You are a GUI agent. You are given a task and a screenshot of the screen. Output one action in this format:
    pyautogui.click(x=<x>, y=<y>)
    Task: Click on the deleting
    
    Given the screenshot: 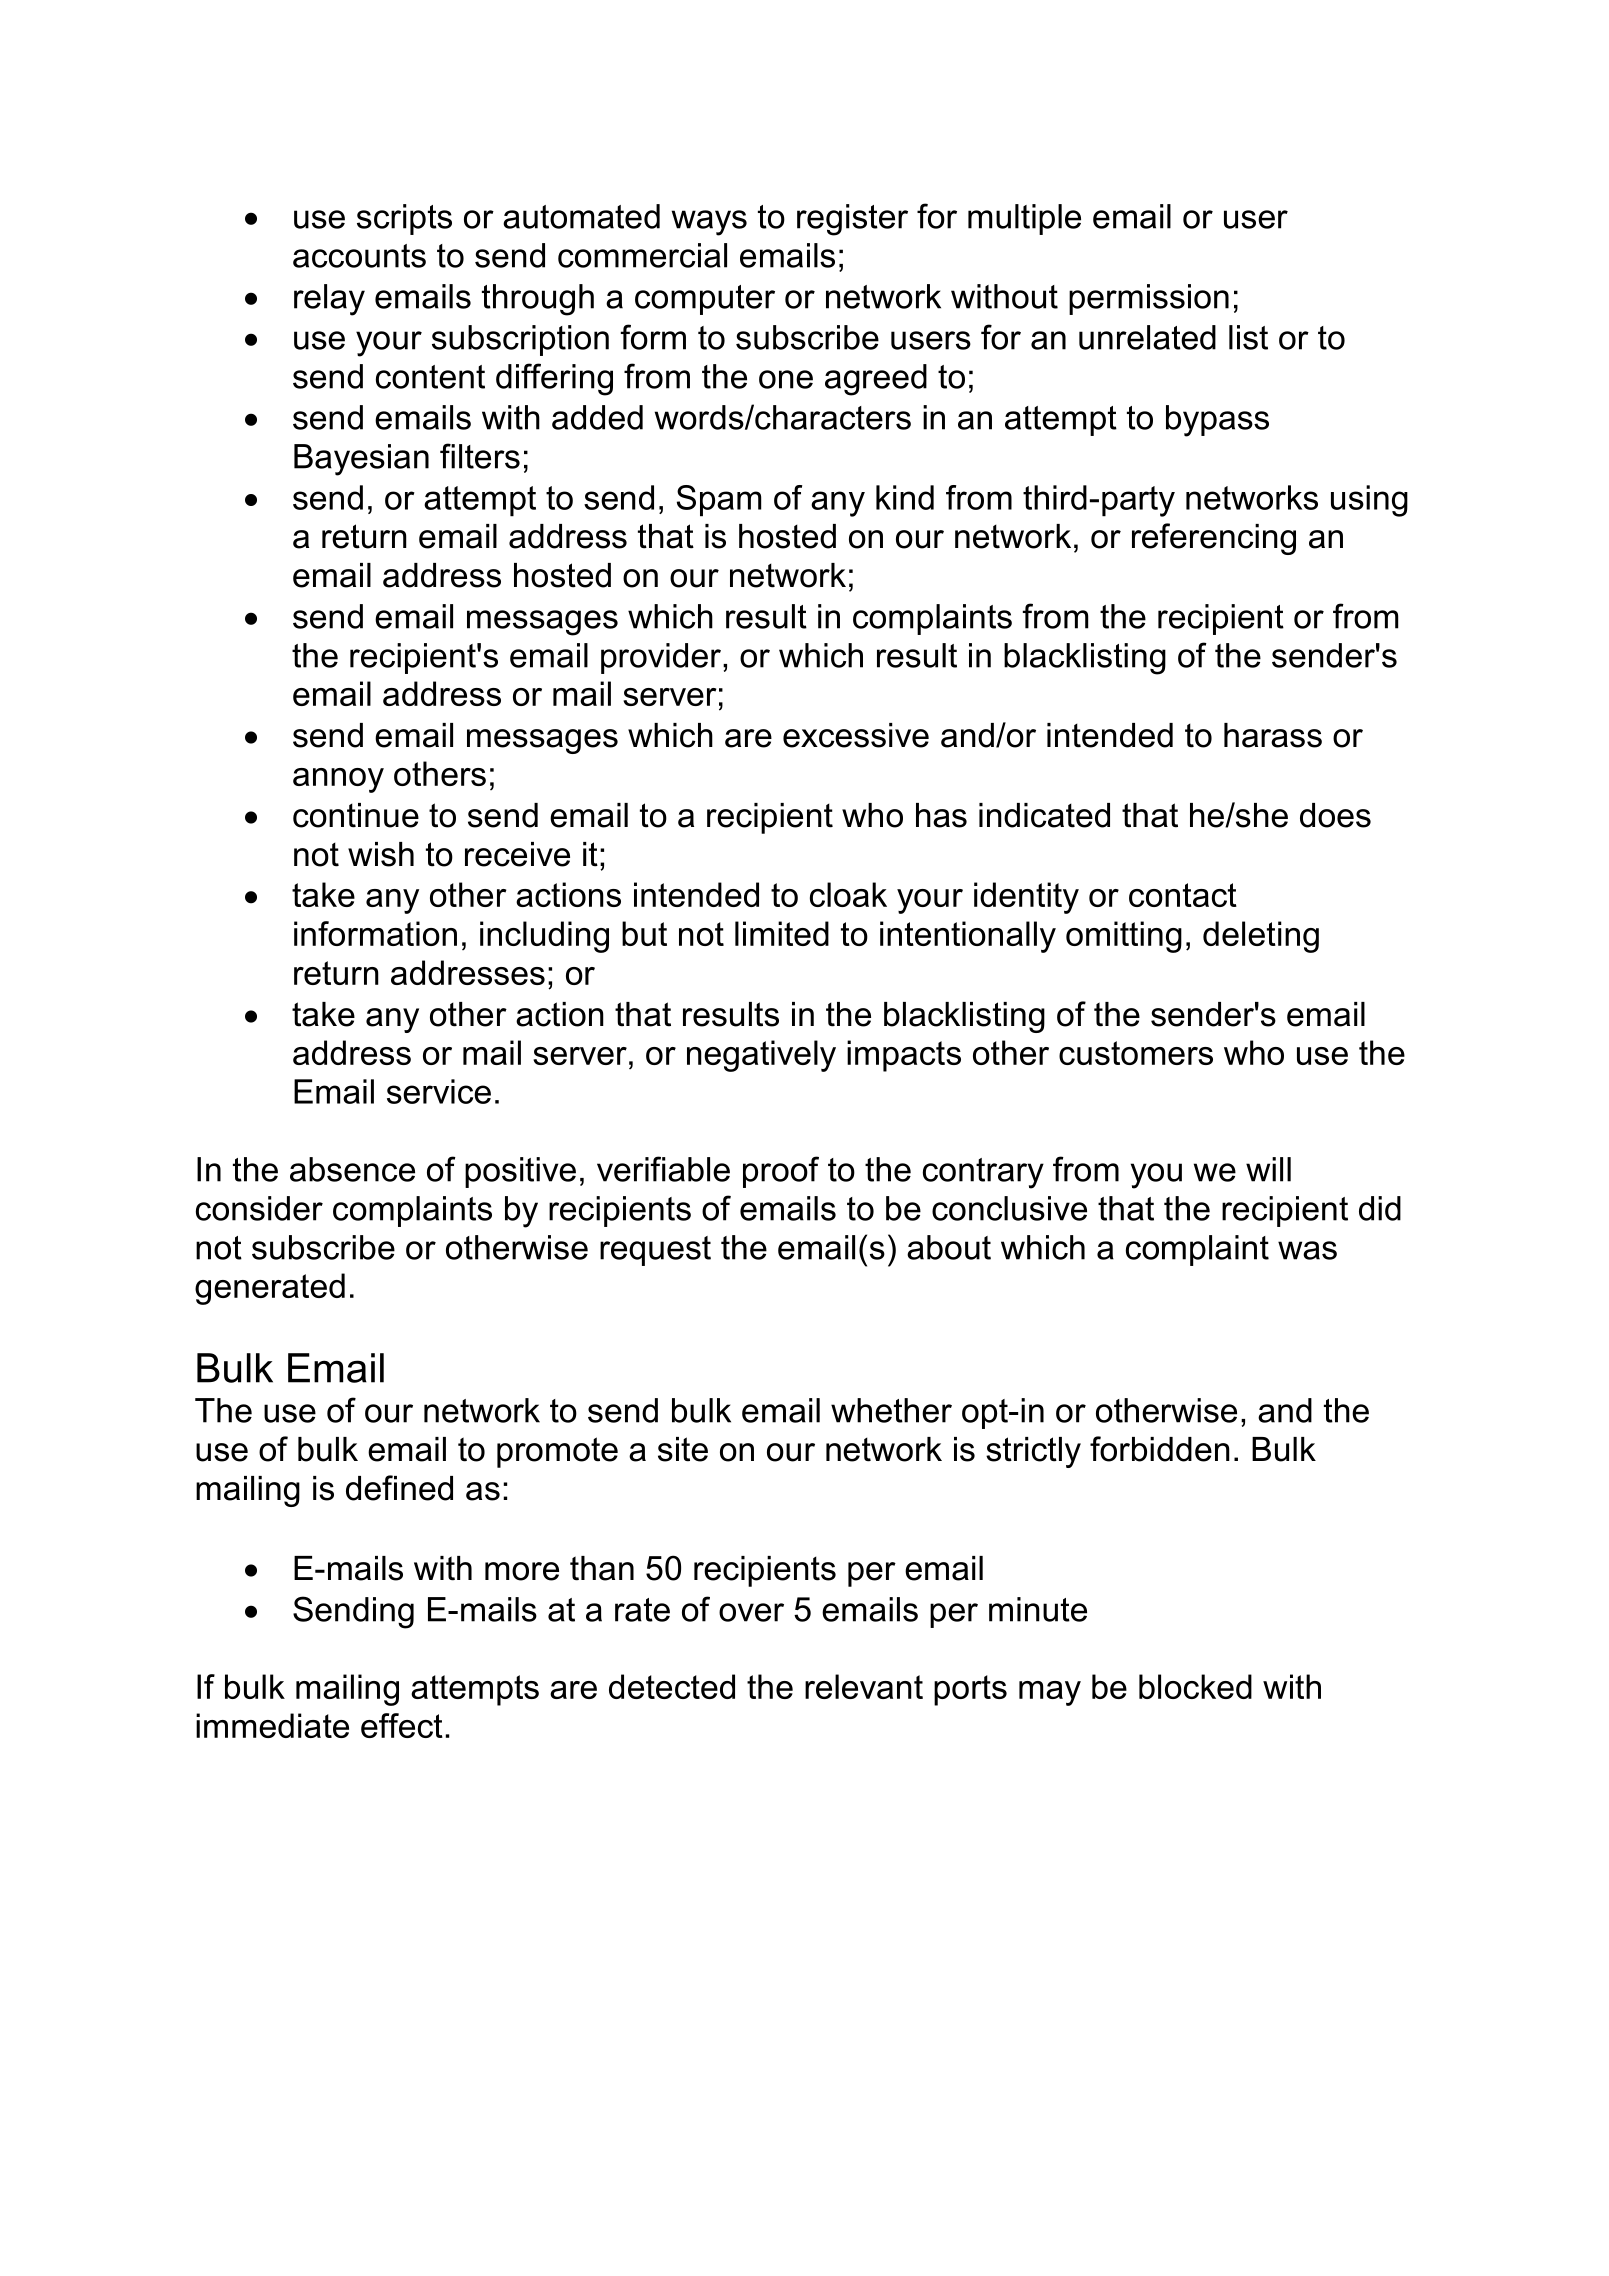 What is the action you would take?
    pyautogui.click(x=1261, y=937)
